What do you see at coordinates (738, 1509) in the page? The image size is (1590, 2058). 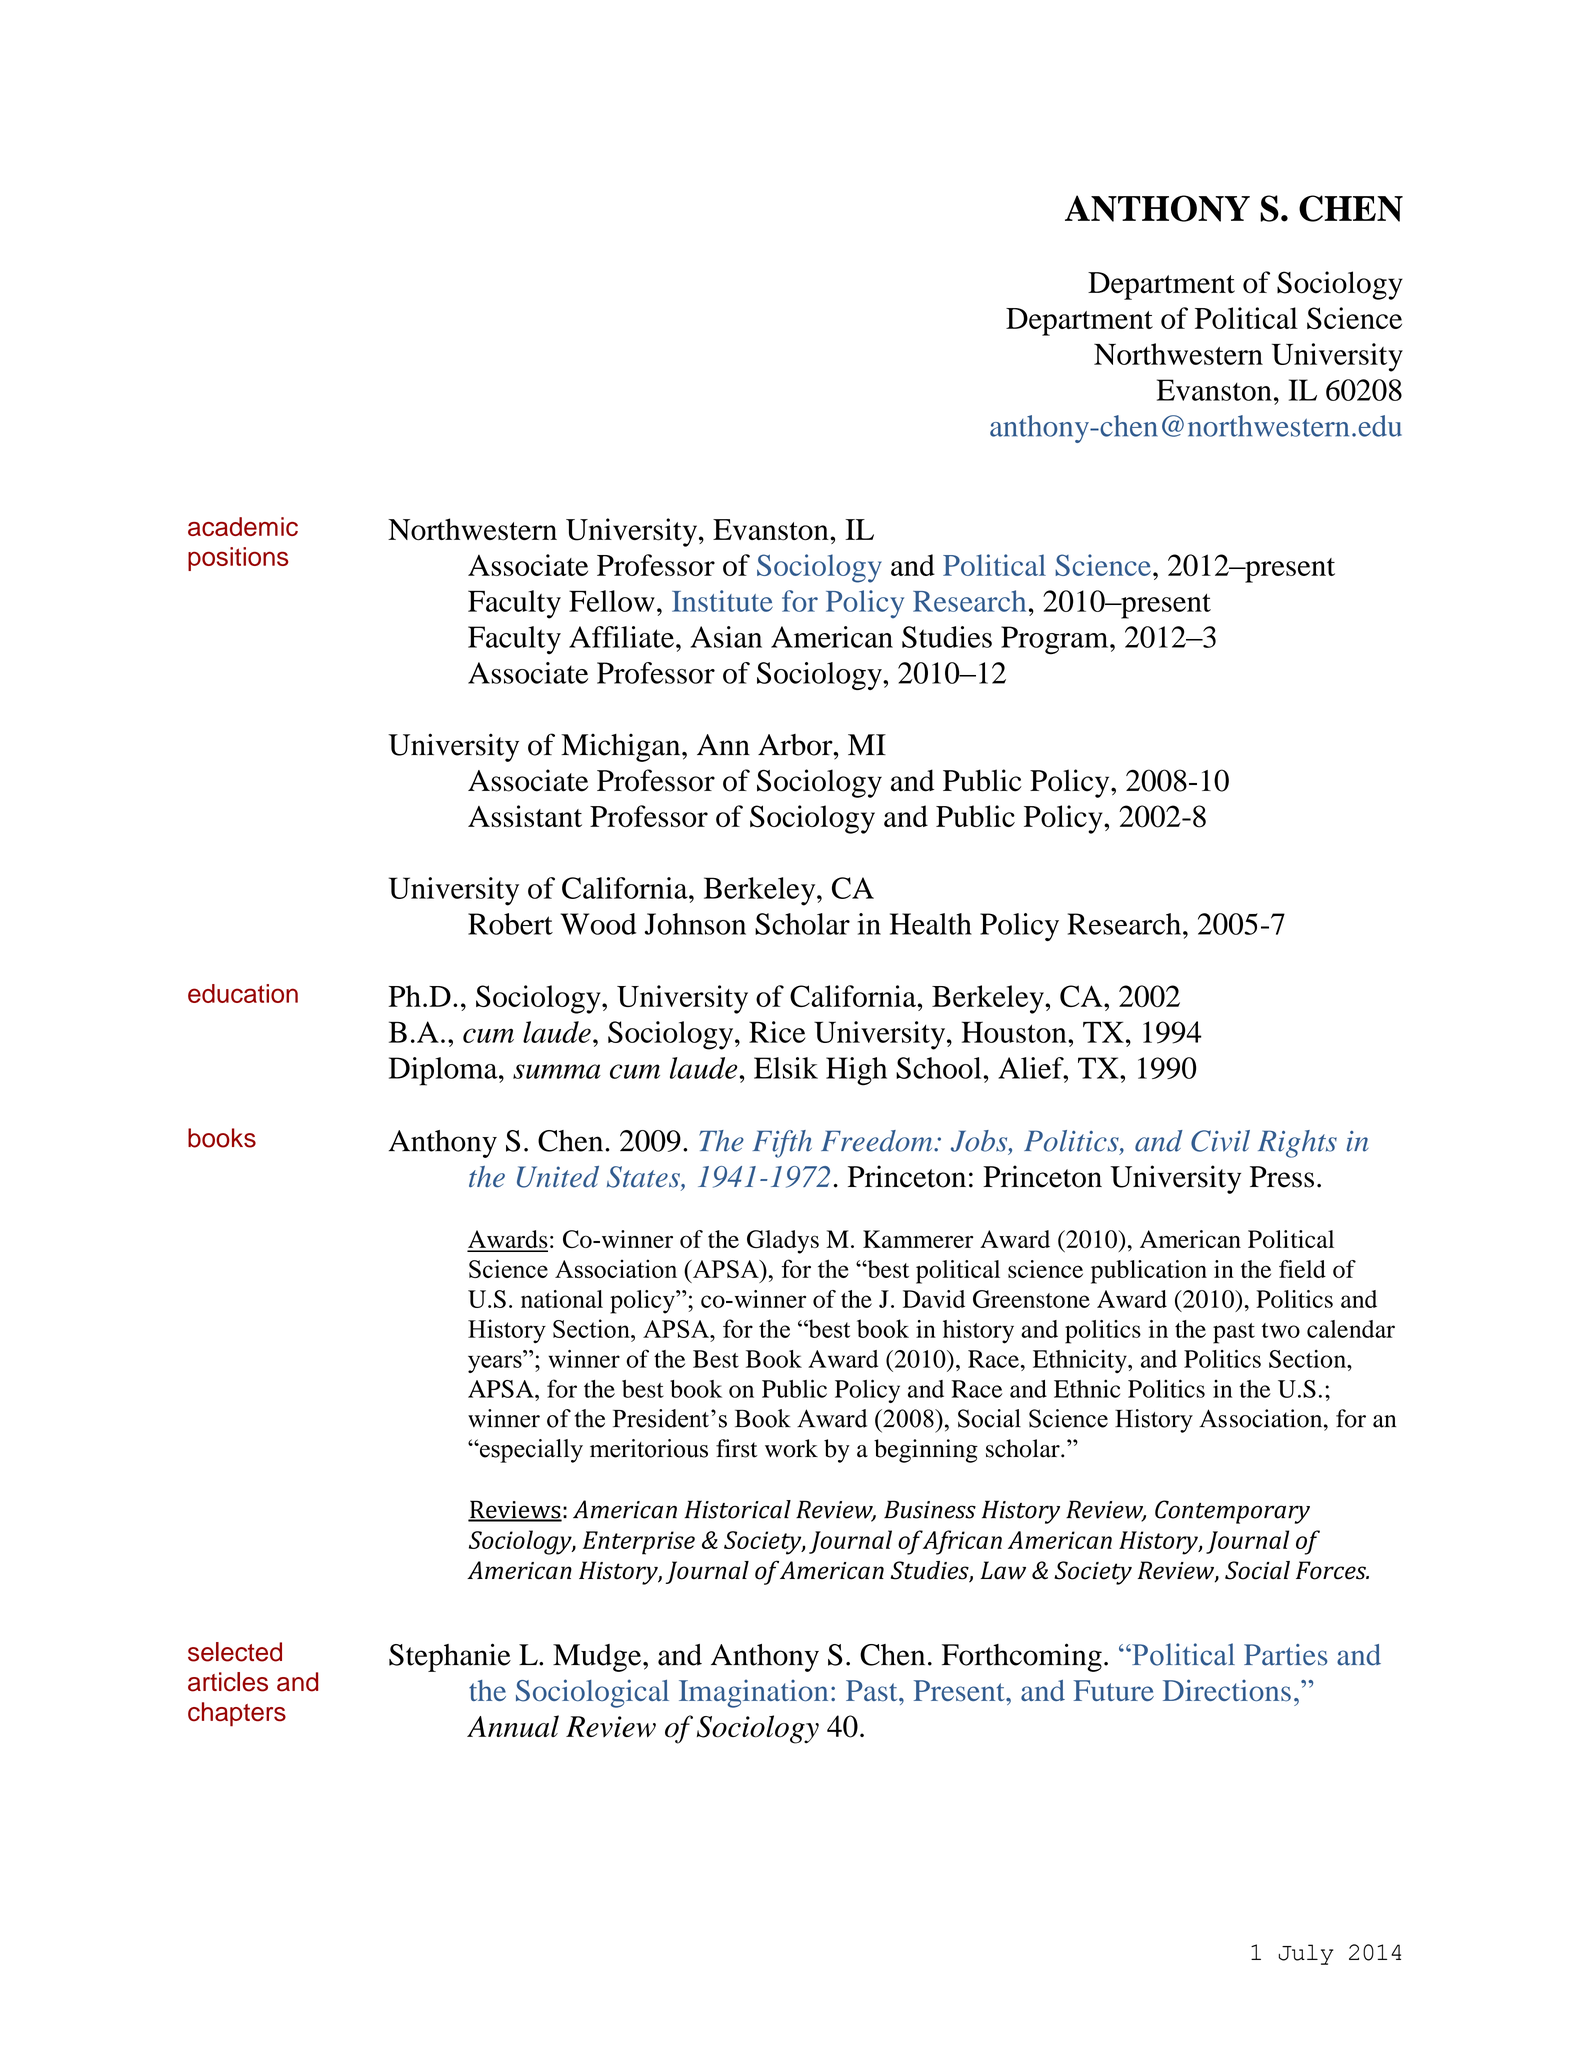 I see `Historical` at bounding box center [738, 1509].
